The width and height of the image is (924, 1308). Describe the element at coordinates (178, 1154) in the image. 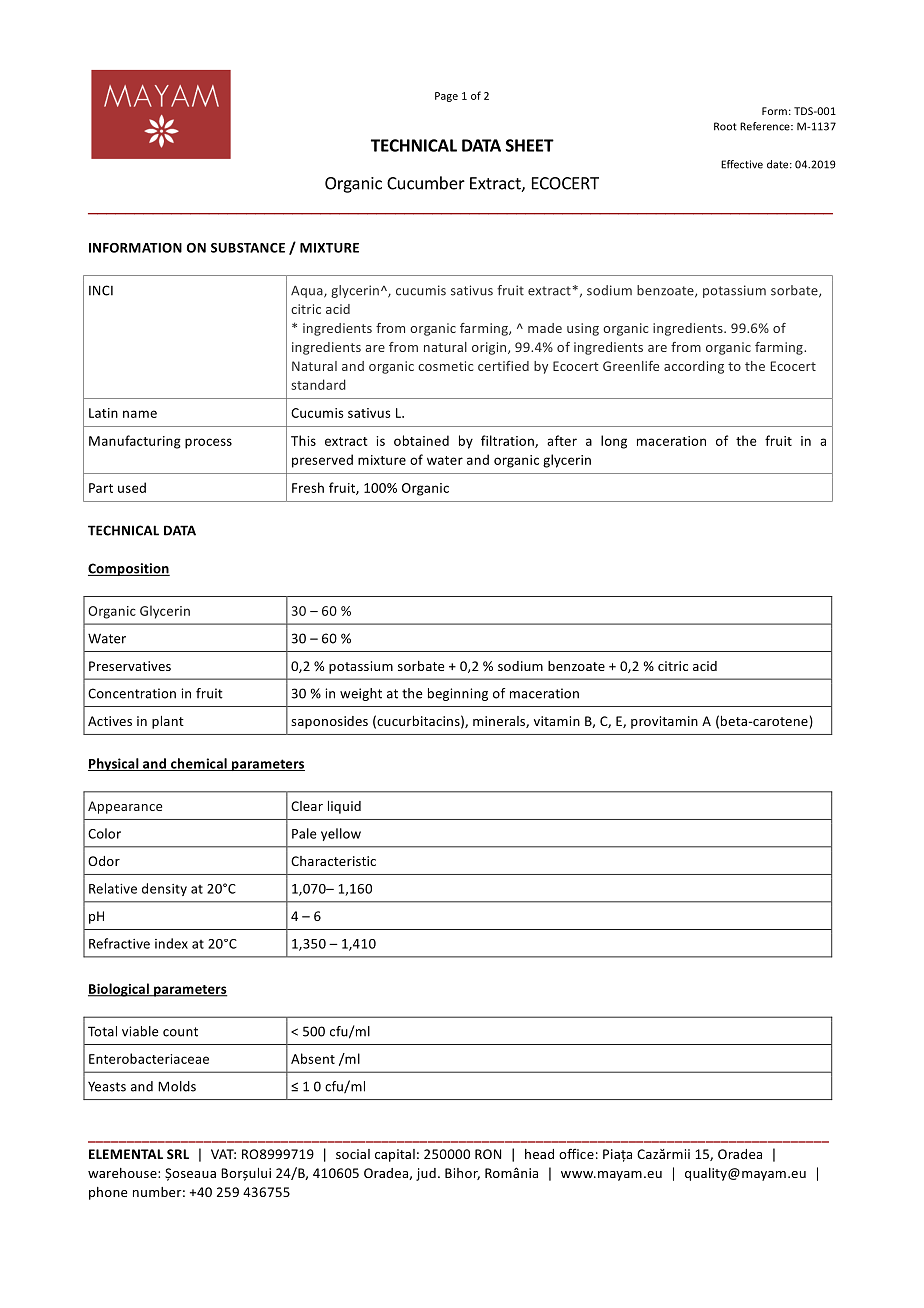

I see `SRL` at that location.
